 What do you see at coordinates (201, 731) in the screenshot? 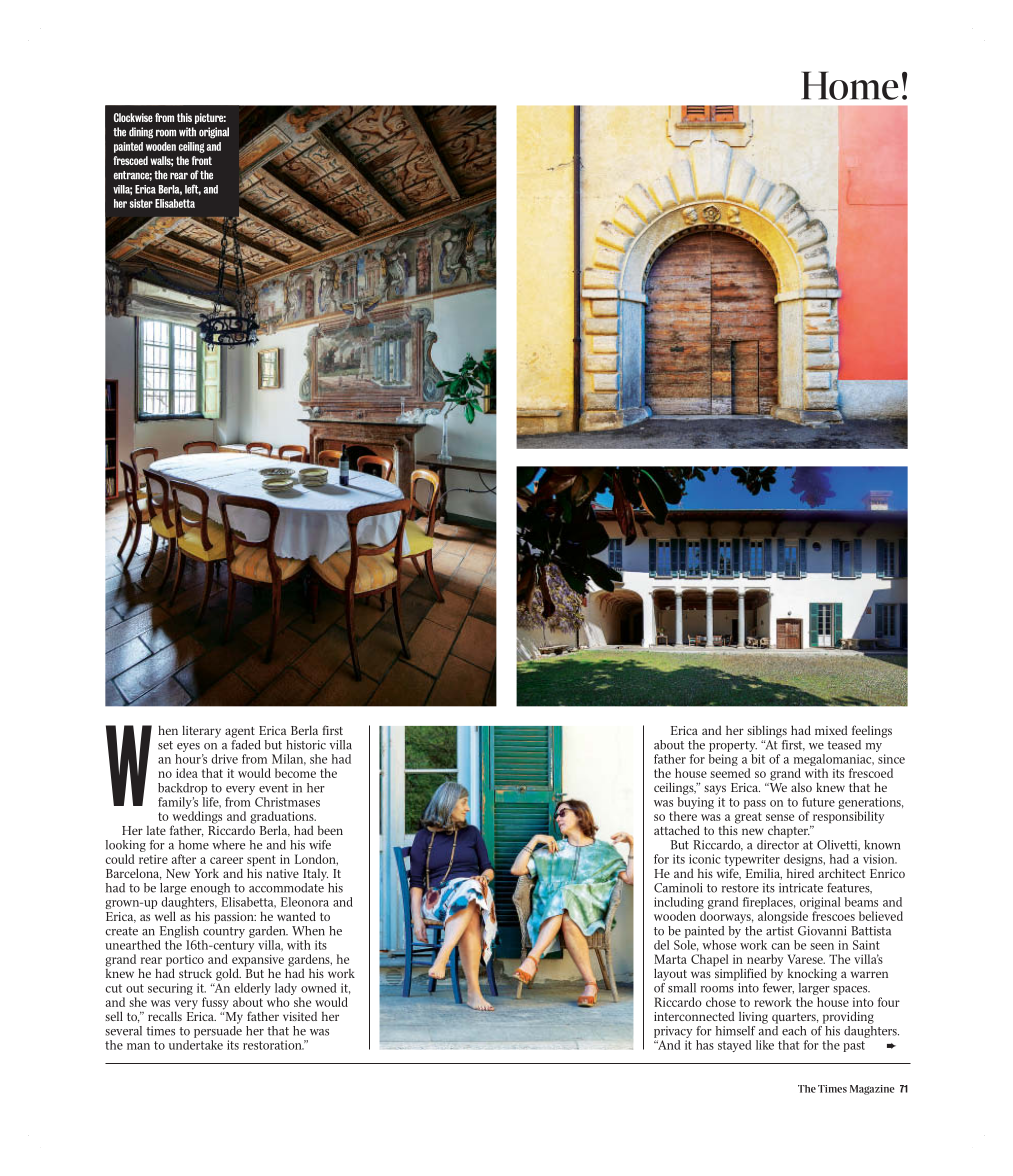
I see `literary` at bounding box center [201, 731].
